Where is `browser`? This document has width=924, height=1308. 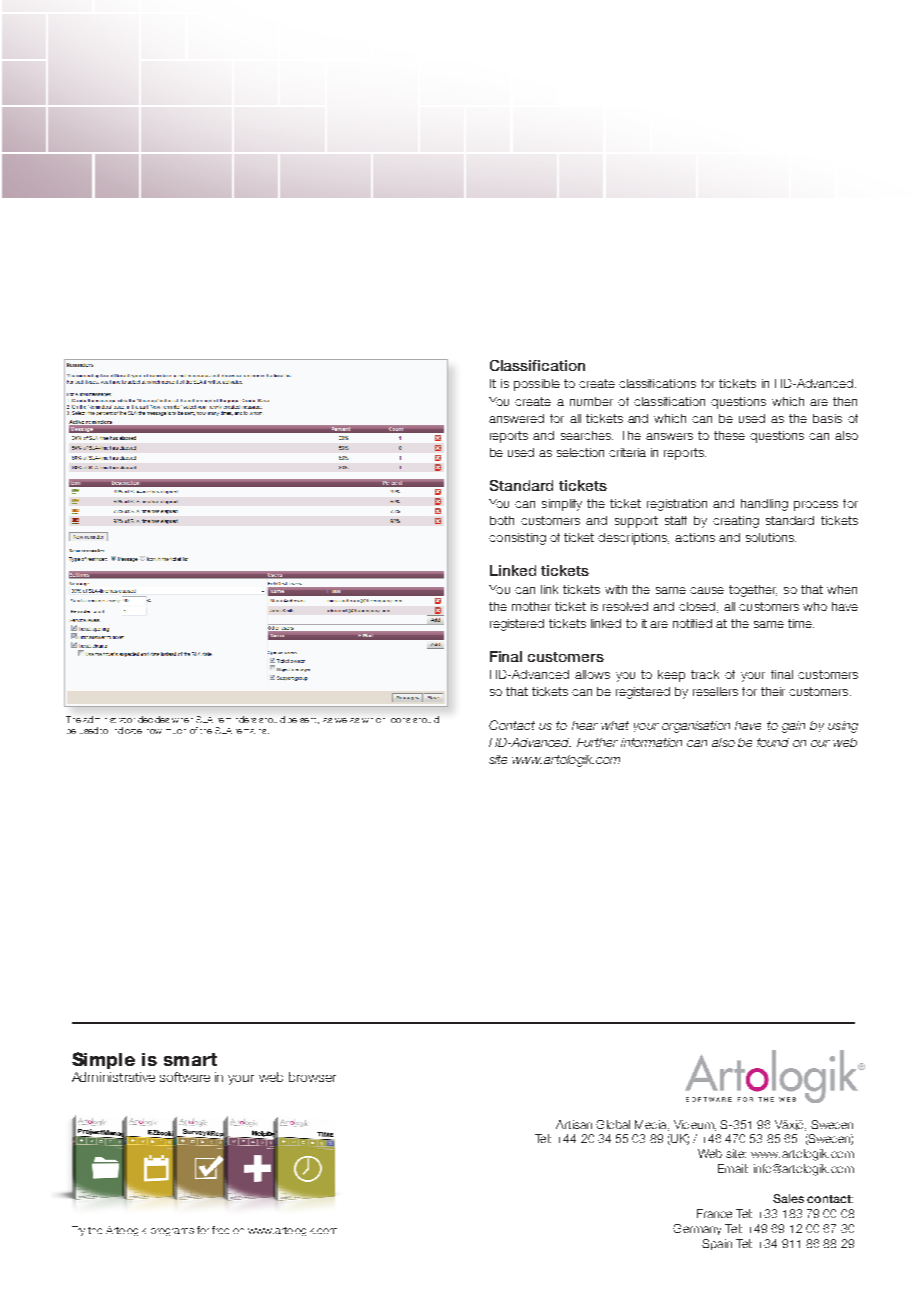 browser is located at coordinates (312, 1077).
